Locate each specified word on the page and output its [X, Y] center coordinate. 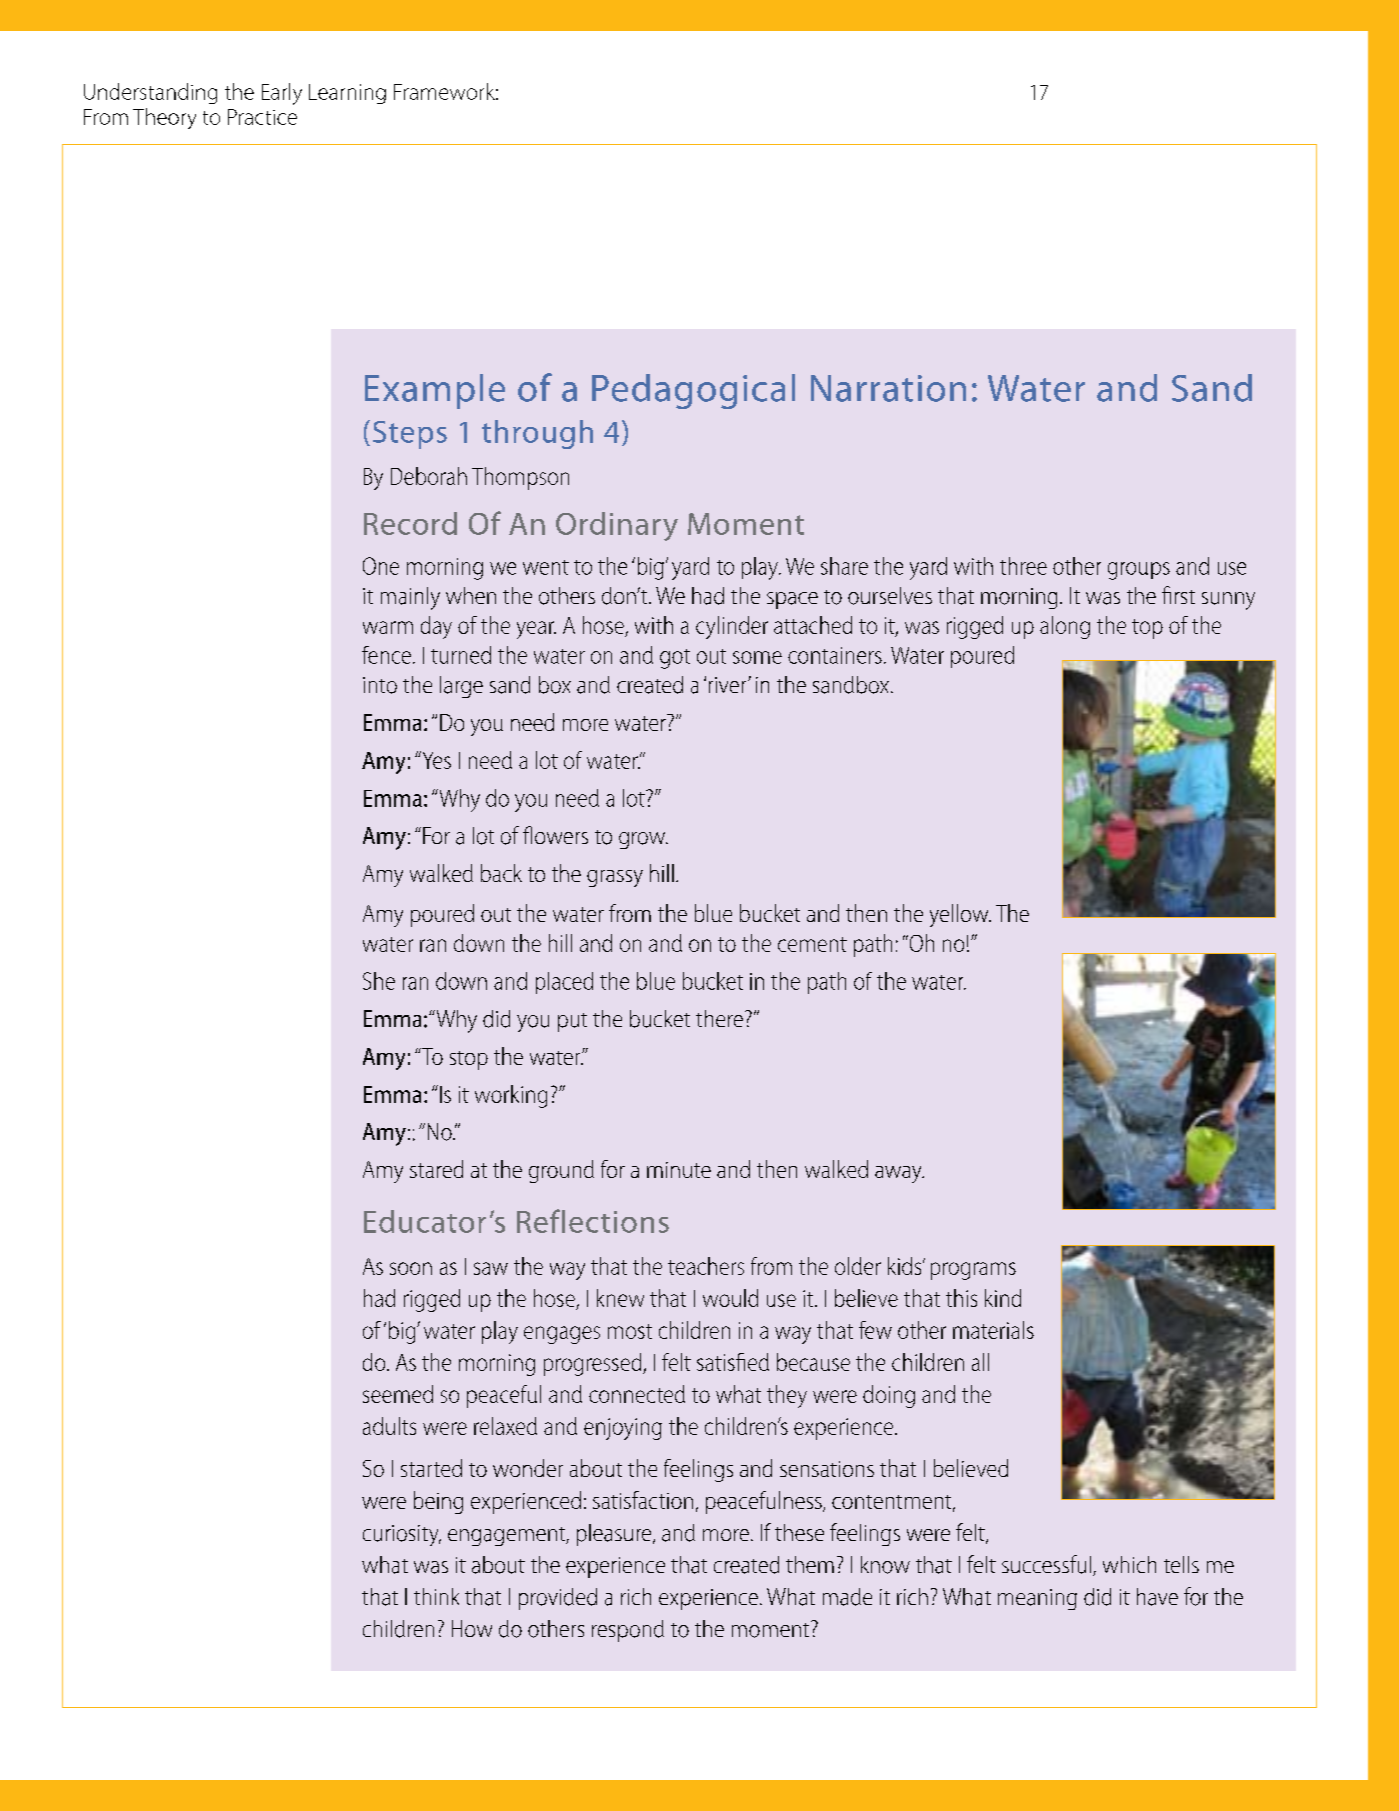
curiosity [402, 1535]
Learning [347, 94]
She [379, 981]
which [1129, 1564]
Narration [888, 388]
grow [643, 840]
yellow [960, 915]
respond [628, 1631]
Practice [262, 117]
